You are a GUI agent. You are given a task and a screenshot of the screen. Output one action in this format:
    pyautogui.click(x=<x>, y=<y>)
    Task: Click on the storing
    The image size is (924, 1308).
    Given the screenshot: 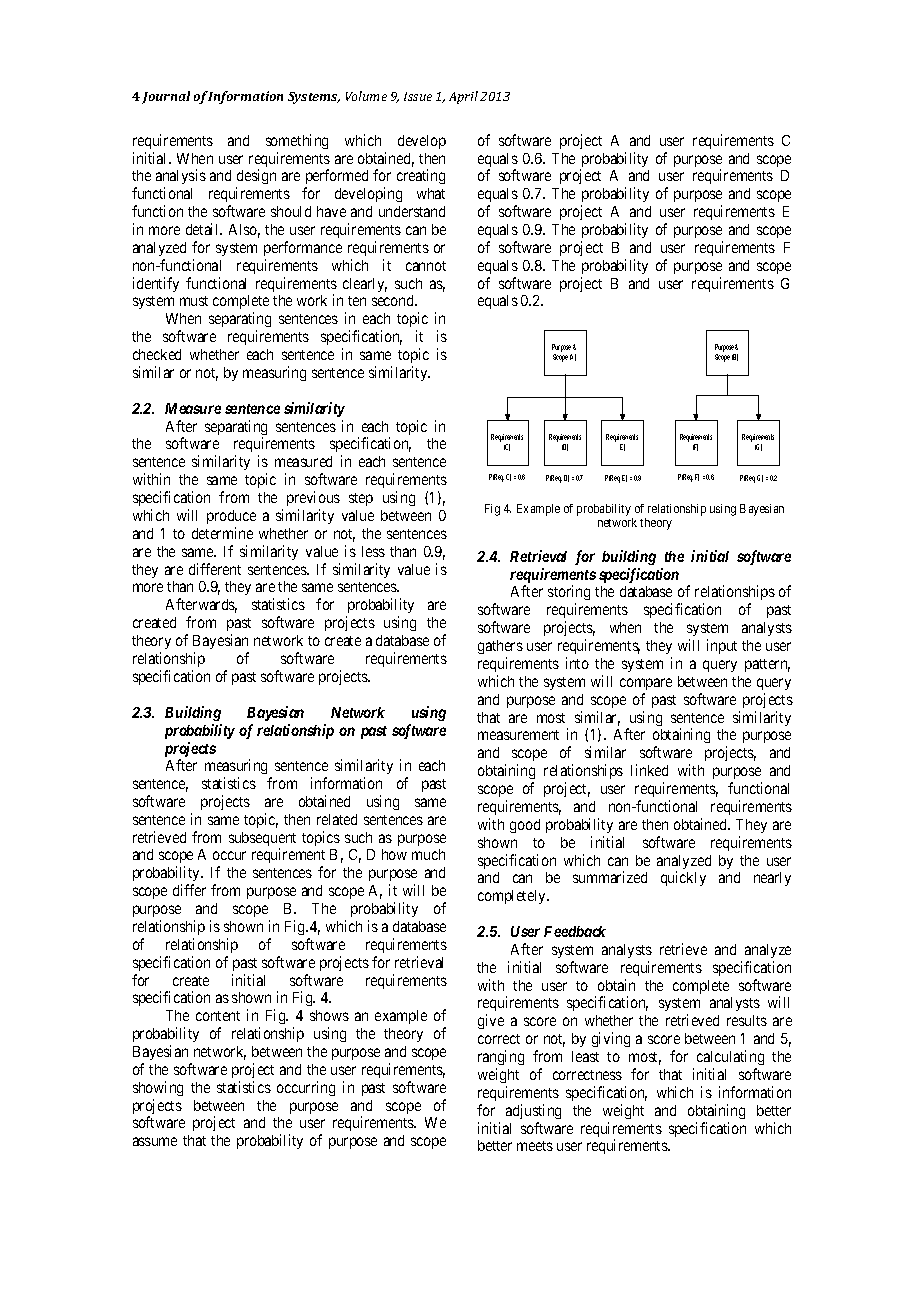 What is the action you would take?
    pyautogui.click(x=569, y=594)
